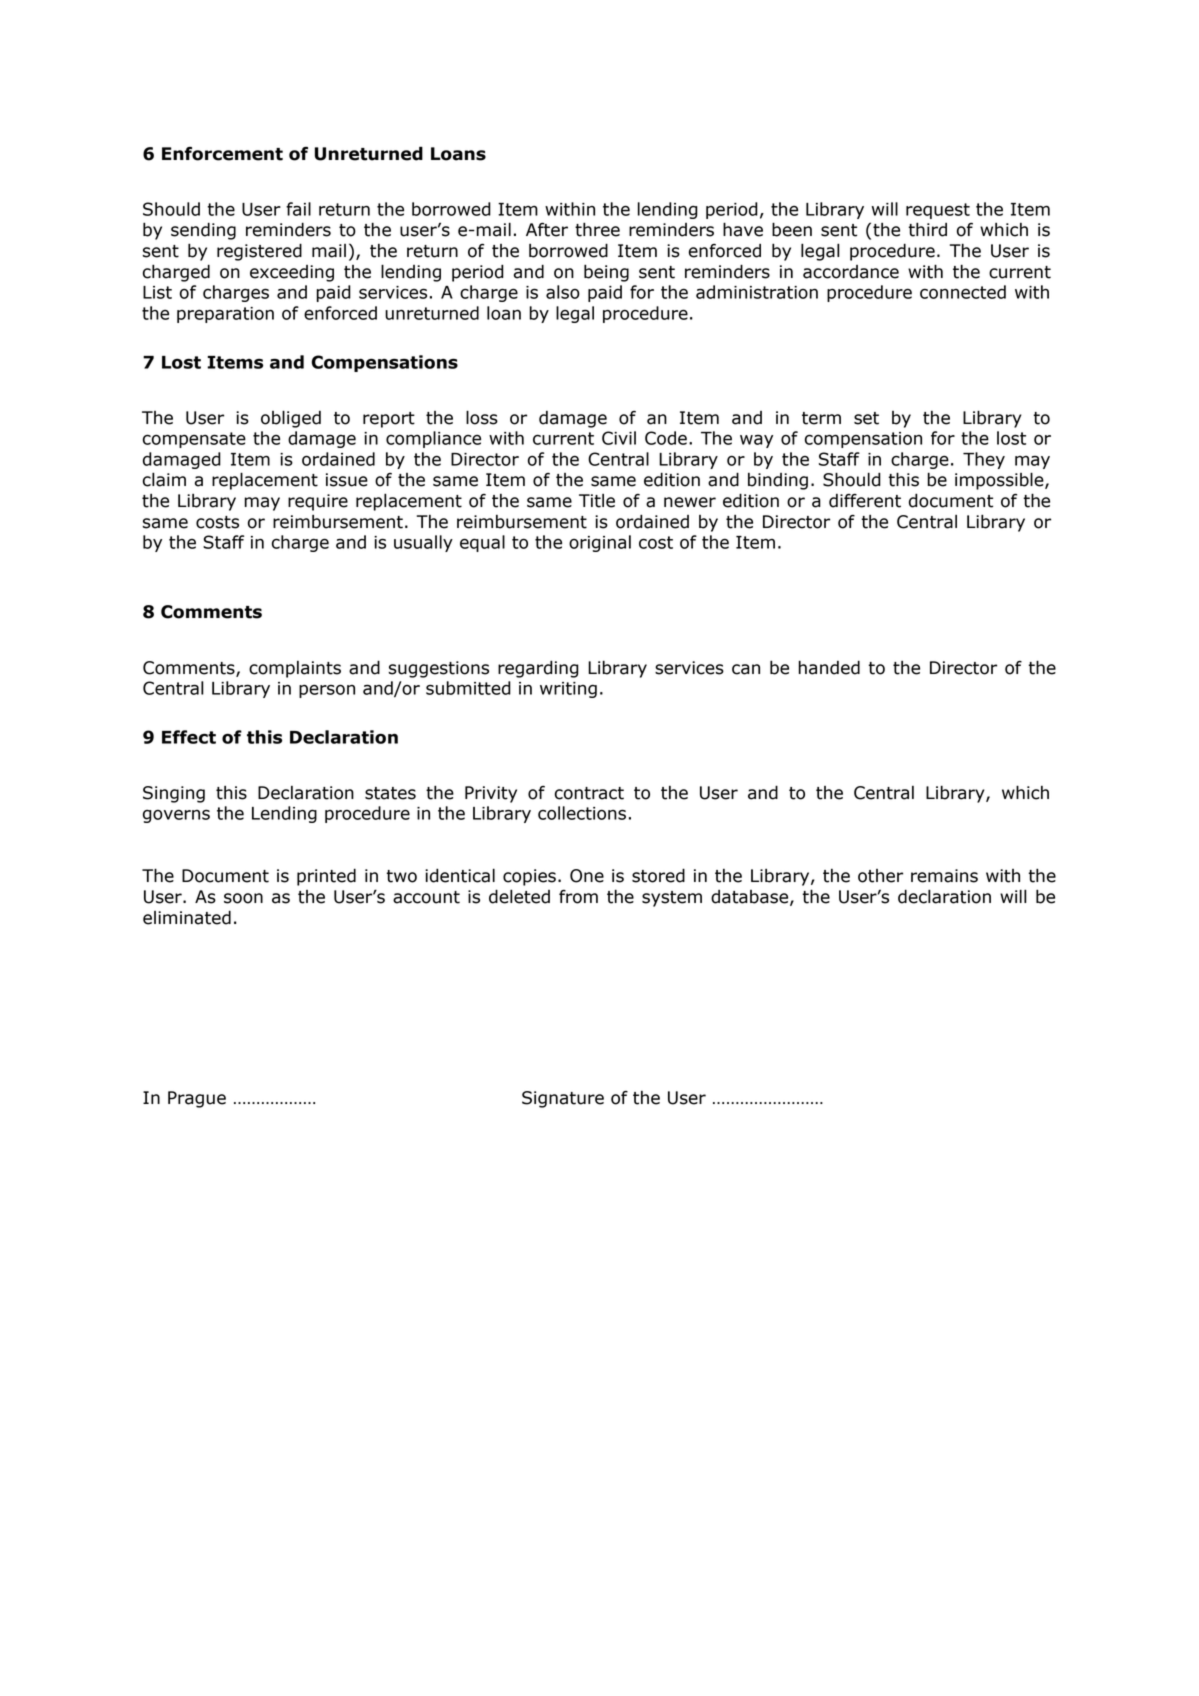 This document has width=1199, height=1696. Describe the element at coordinates (318, 502) in the document. I see `require` at that location.
